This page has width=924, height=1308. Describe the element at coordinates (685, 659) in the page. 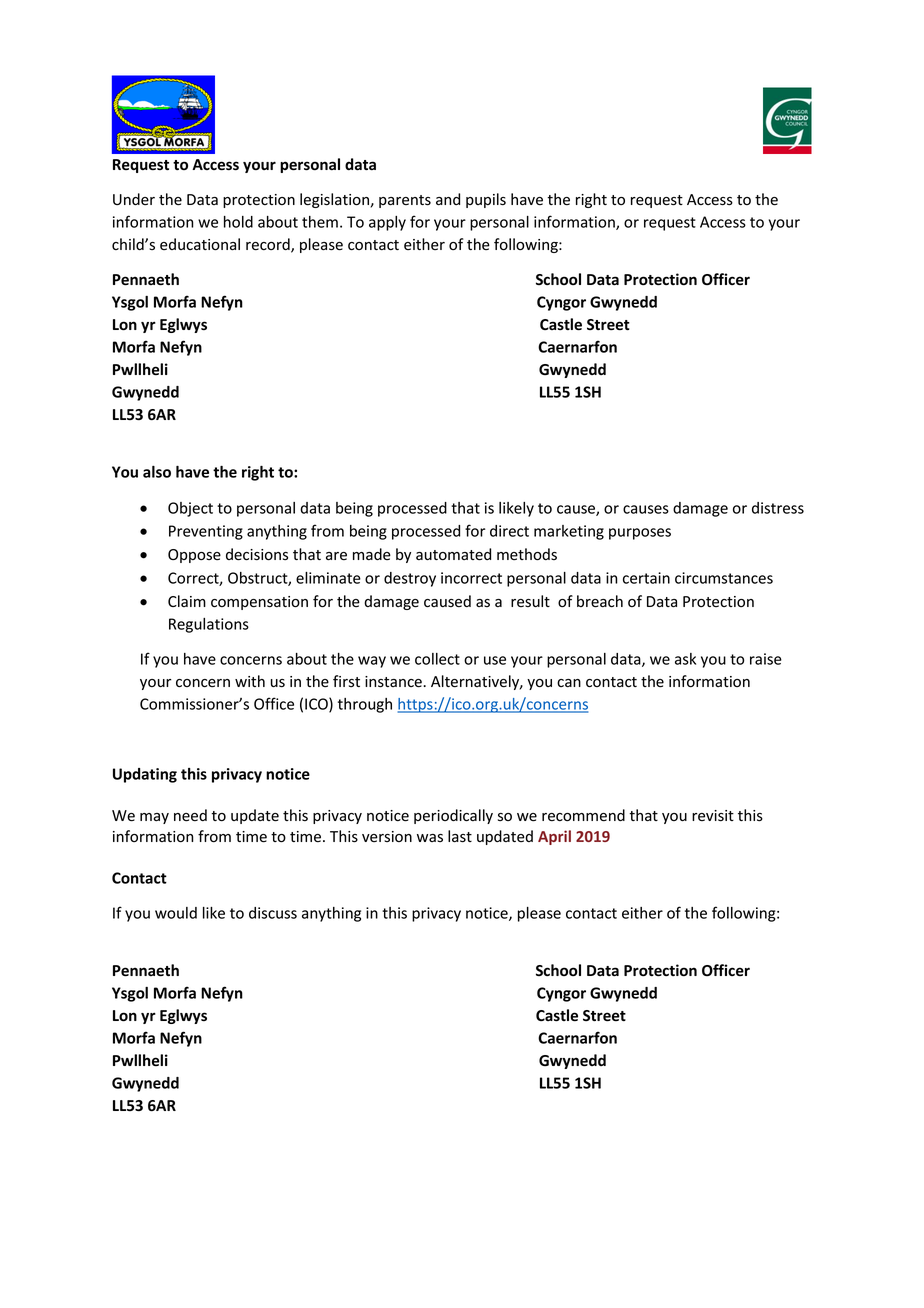

I see `ask` at that location.
